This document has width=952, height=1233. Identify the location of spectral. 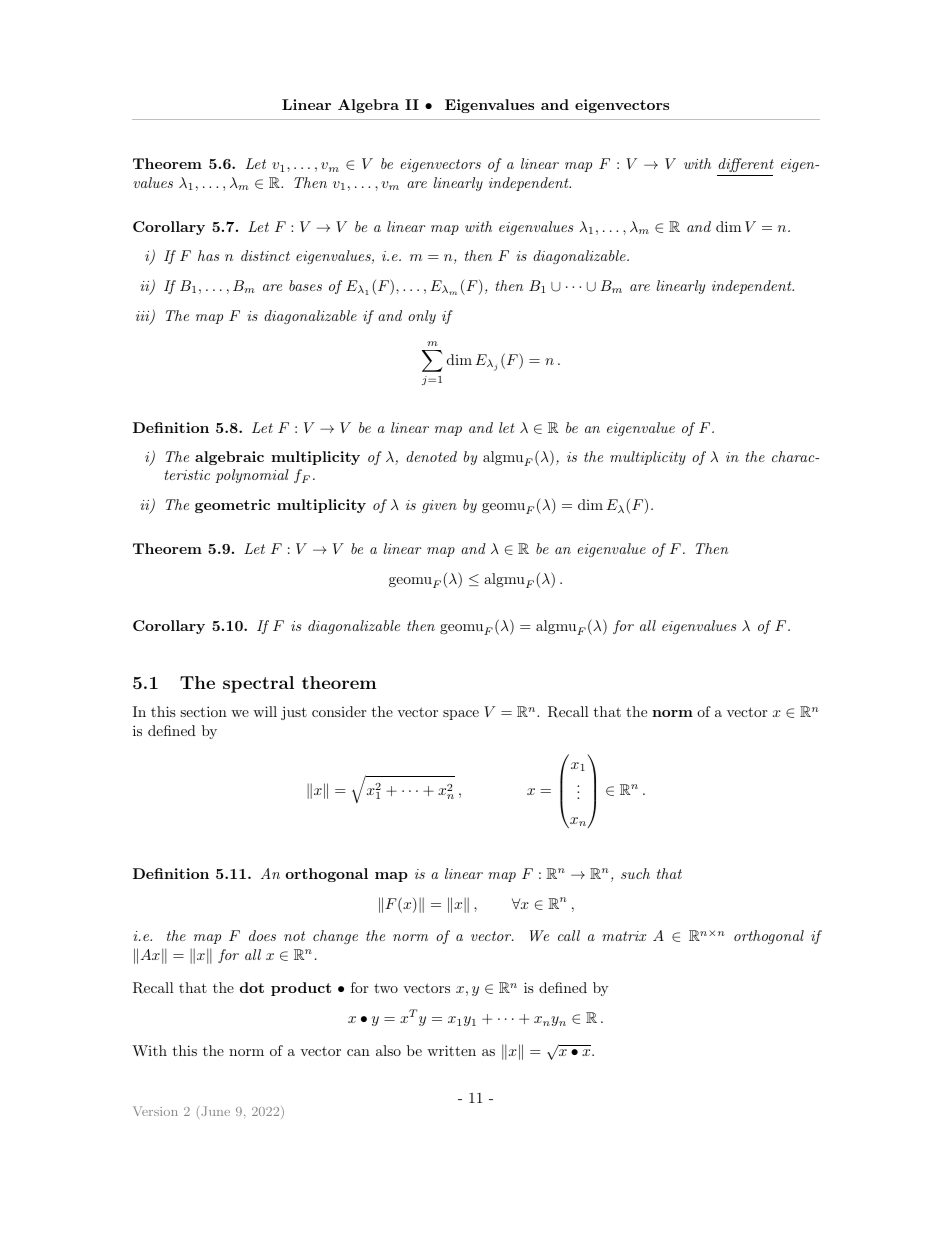
(258, 684).
